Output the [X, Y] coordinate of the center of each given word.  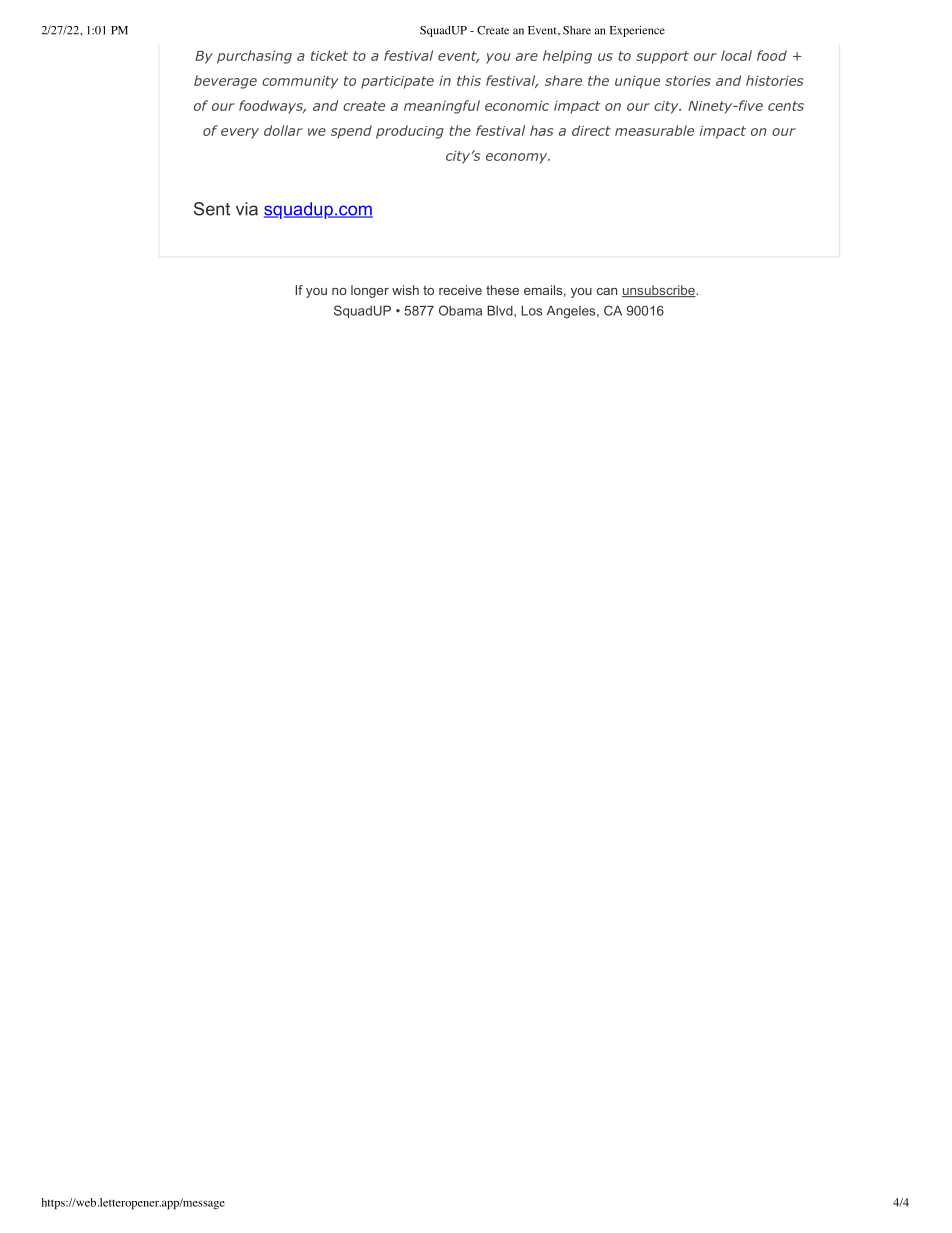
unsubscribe [659, 291]
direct [591, 130]
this [469, 80]
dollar [283, 130]
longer [370, 291]
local [736, 55]
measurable [654, 130]
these [502, 290]
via [247, 209]
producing [410, 132]
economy [518, 158]
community [300, 82]
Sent [212, 209]
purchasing [254, 57]
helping [567, 57]
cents [786, 106]
